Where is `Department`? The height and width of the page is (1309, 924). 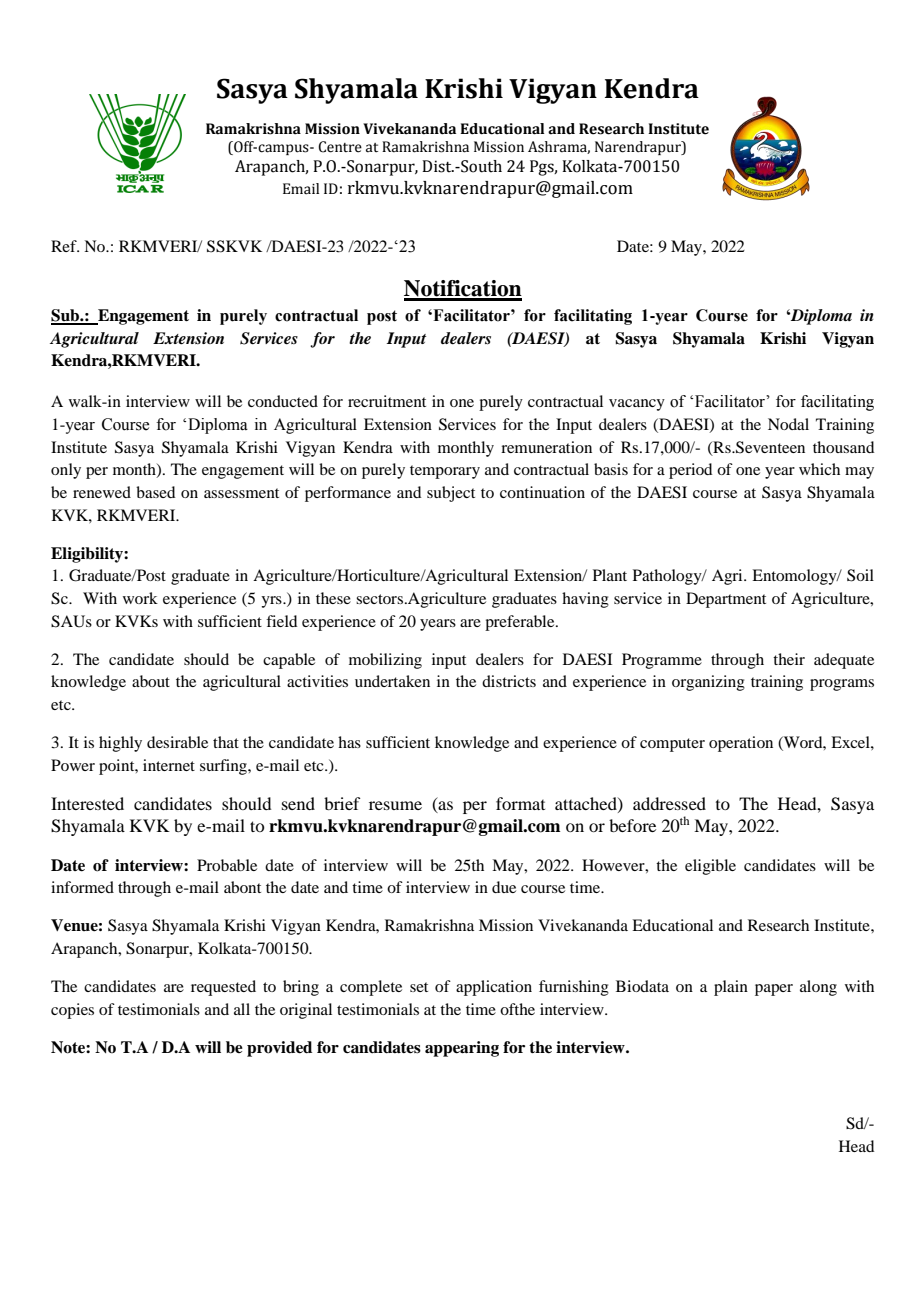 Department is located at coordinates (726, 600).
